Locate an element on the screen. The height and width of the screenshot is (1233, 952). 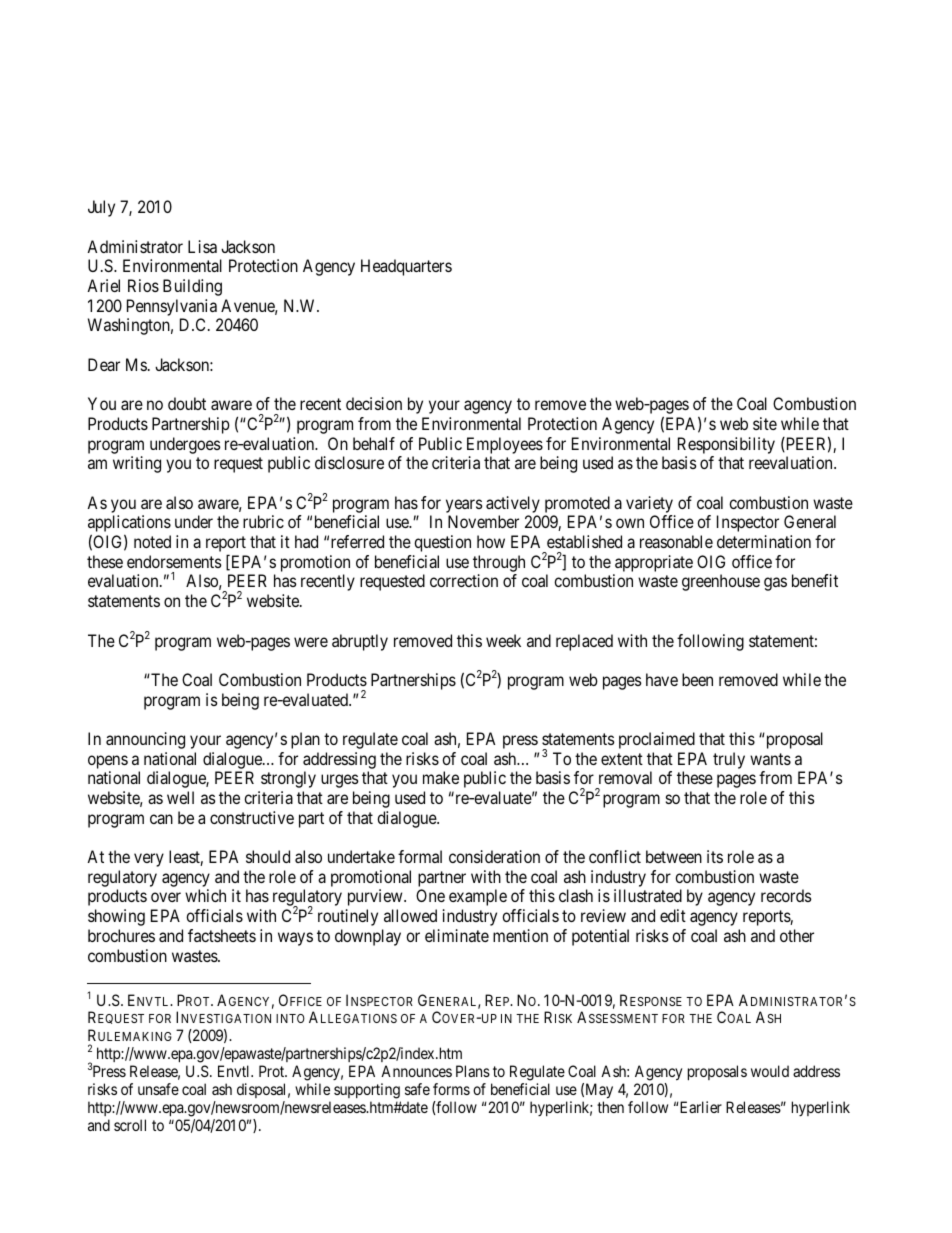
reasonable is located at coordinates (676, 541).
